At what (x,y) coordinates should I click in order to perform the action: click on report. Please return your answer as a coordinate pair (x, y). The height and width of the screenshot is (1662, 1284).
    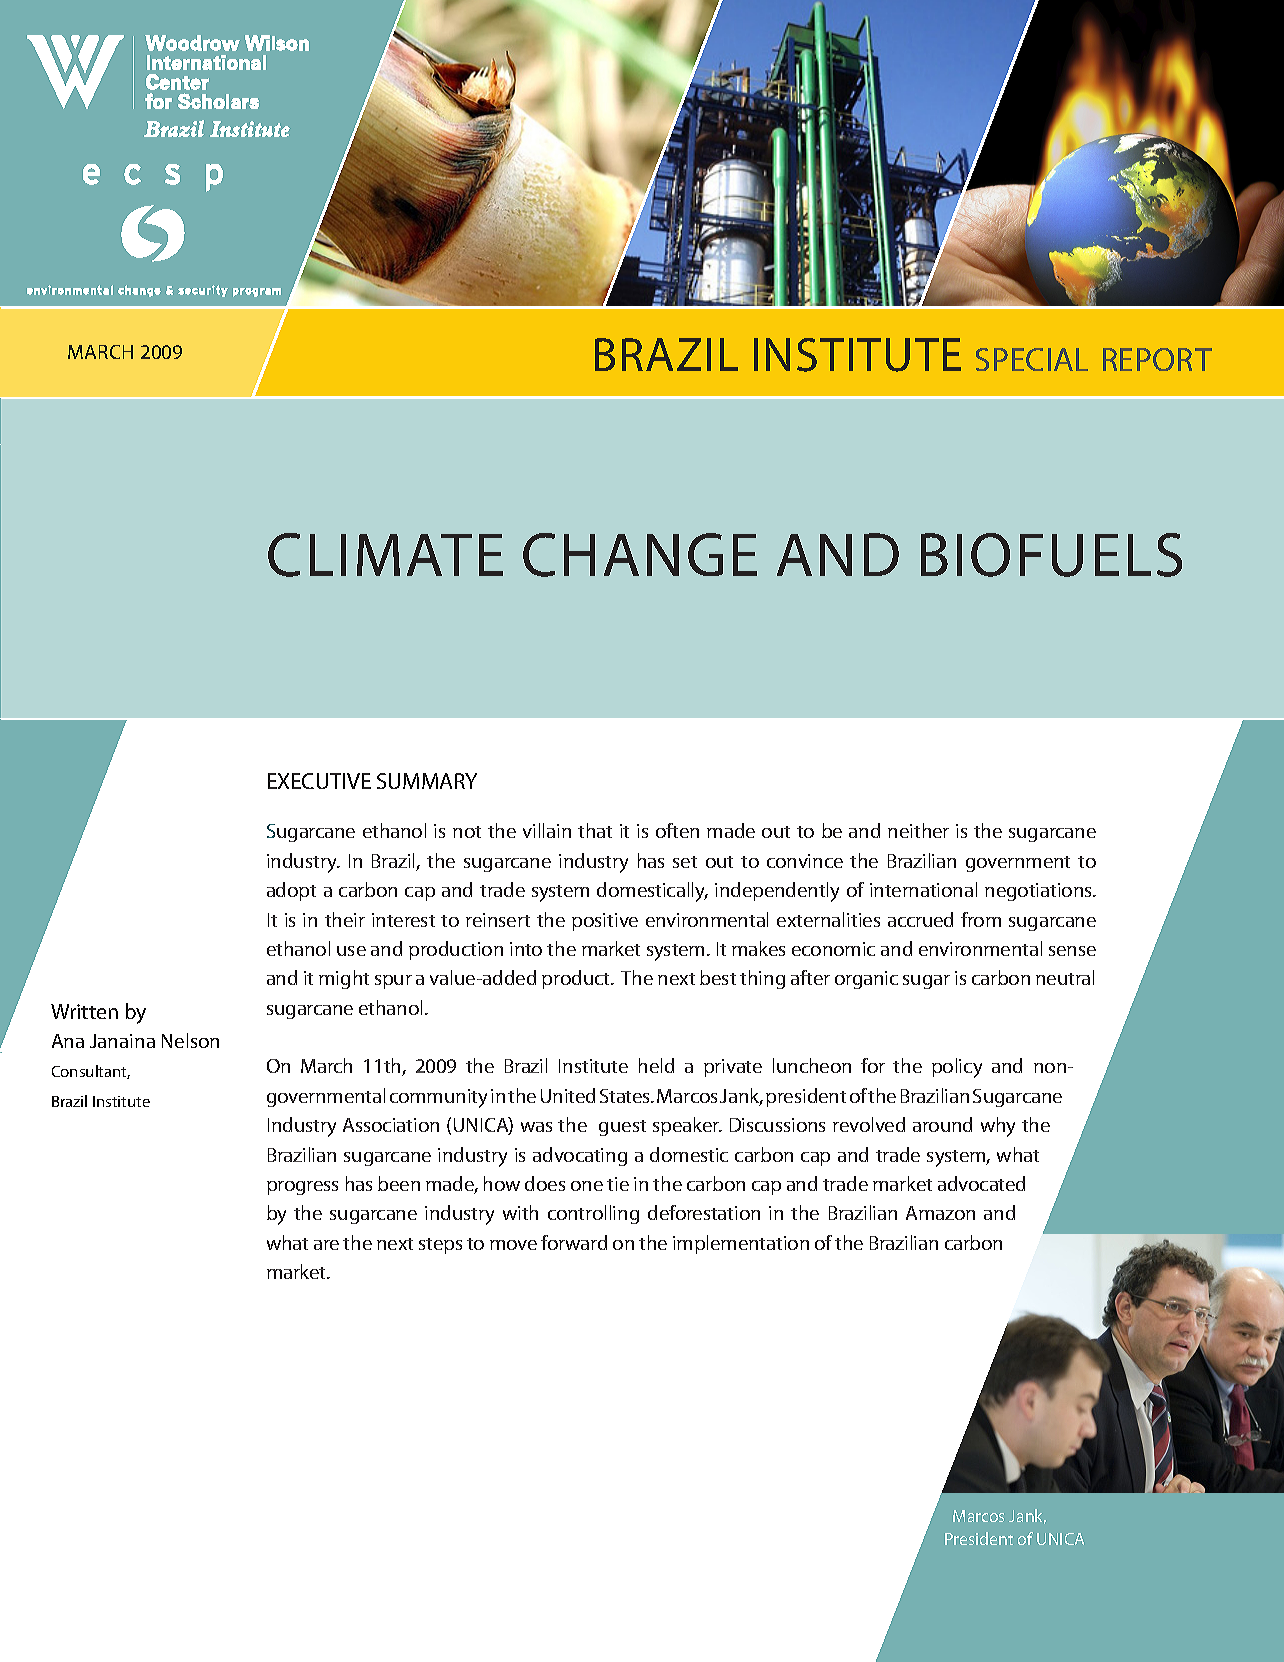
    Looking at the image, I should click on (1157, 359).
